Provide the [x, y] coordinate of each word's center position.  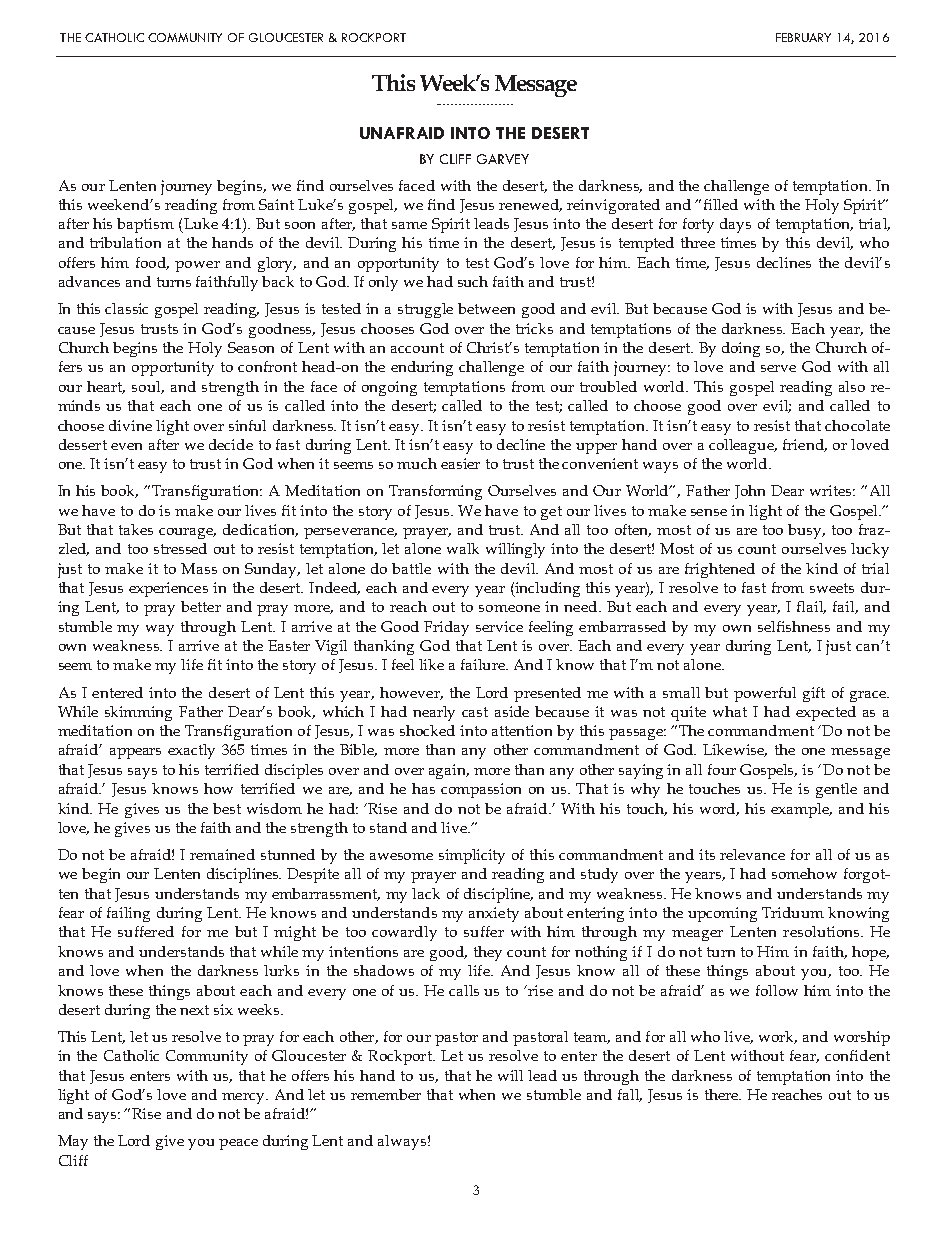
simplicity [472, 856]
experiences [168, 589]
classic [126, 308]
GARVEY [503, 159]
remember [386, 1094]
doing [741, 349]
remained [222, 854]
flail [811, 607]
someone [509, 608]
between [486, 308]
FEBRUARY [803, 37]
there [723, 1094]
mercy [245, 1098]
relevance [752, 854]
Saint [276, 204]
